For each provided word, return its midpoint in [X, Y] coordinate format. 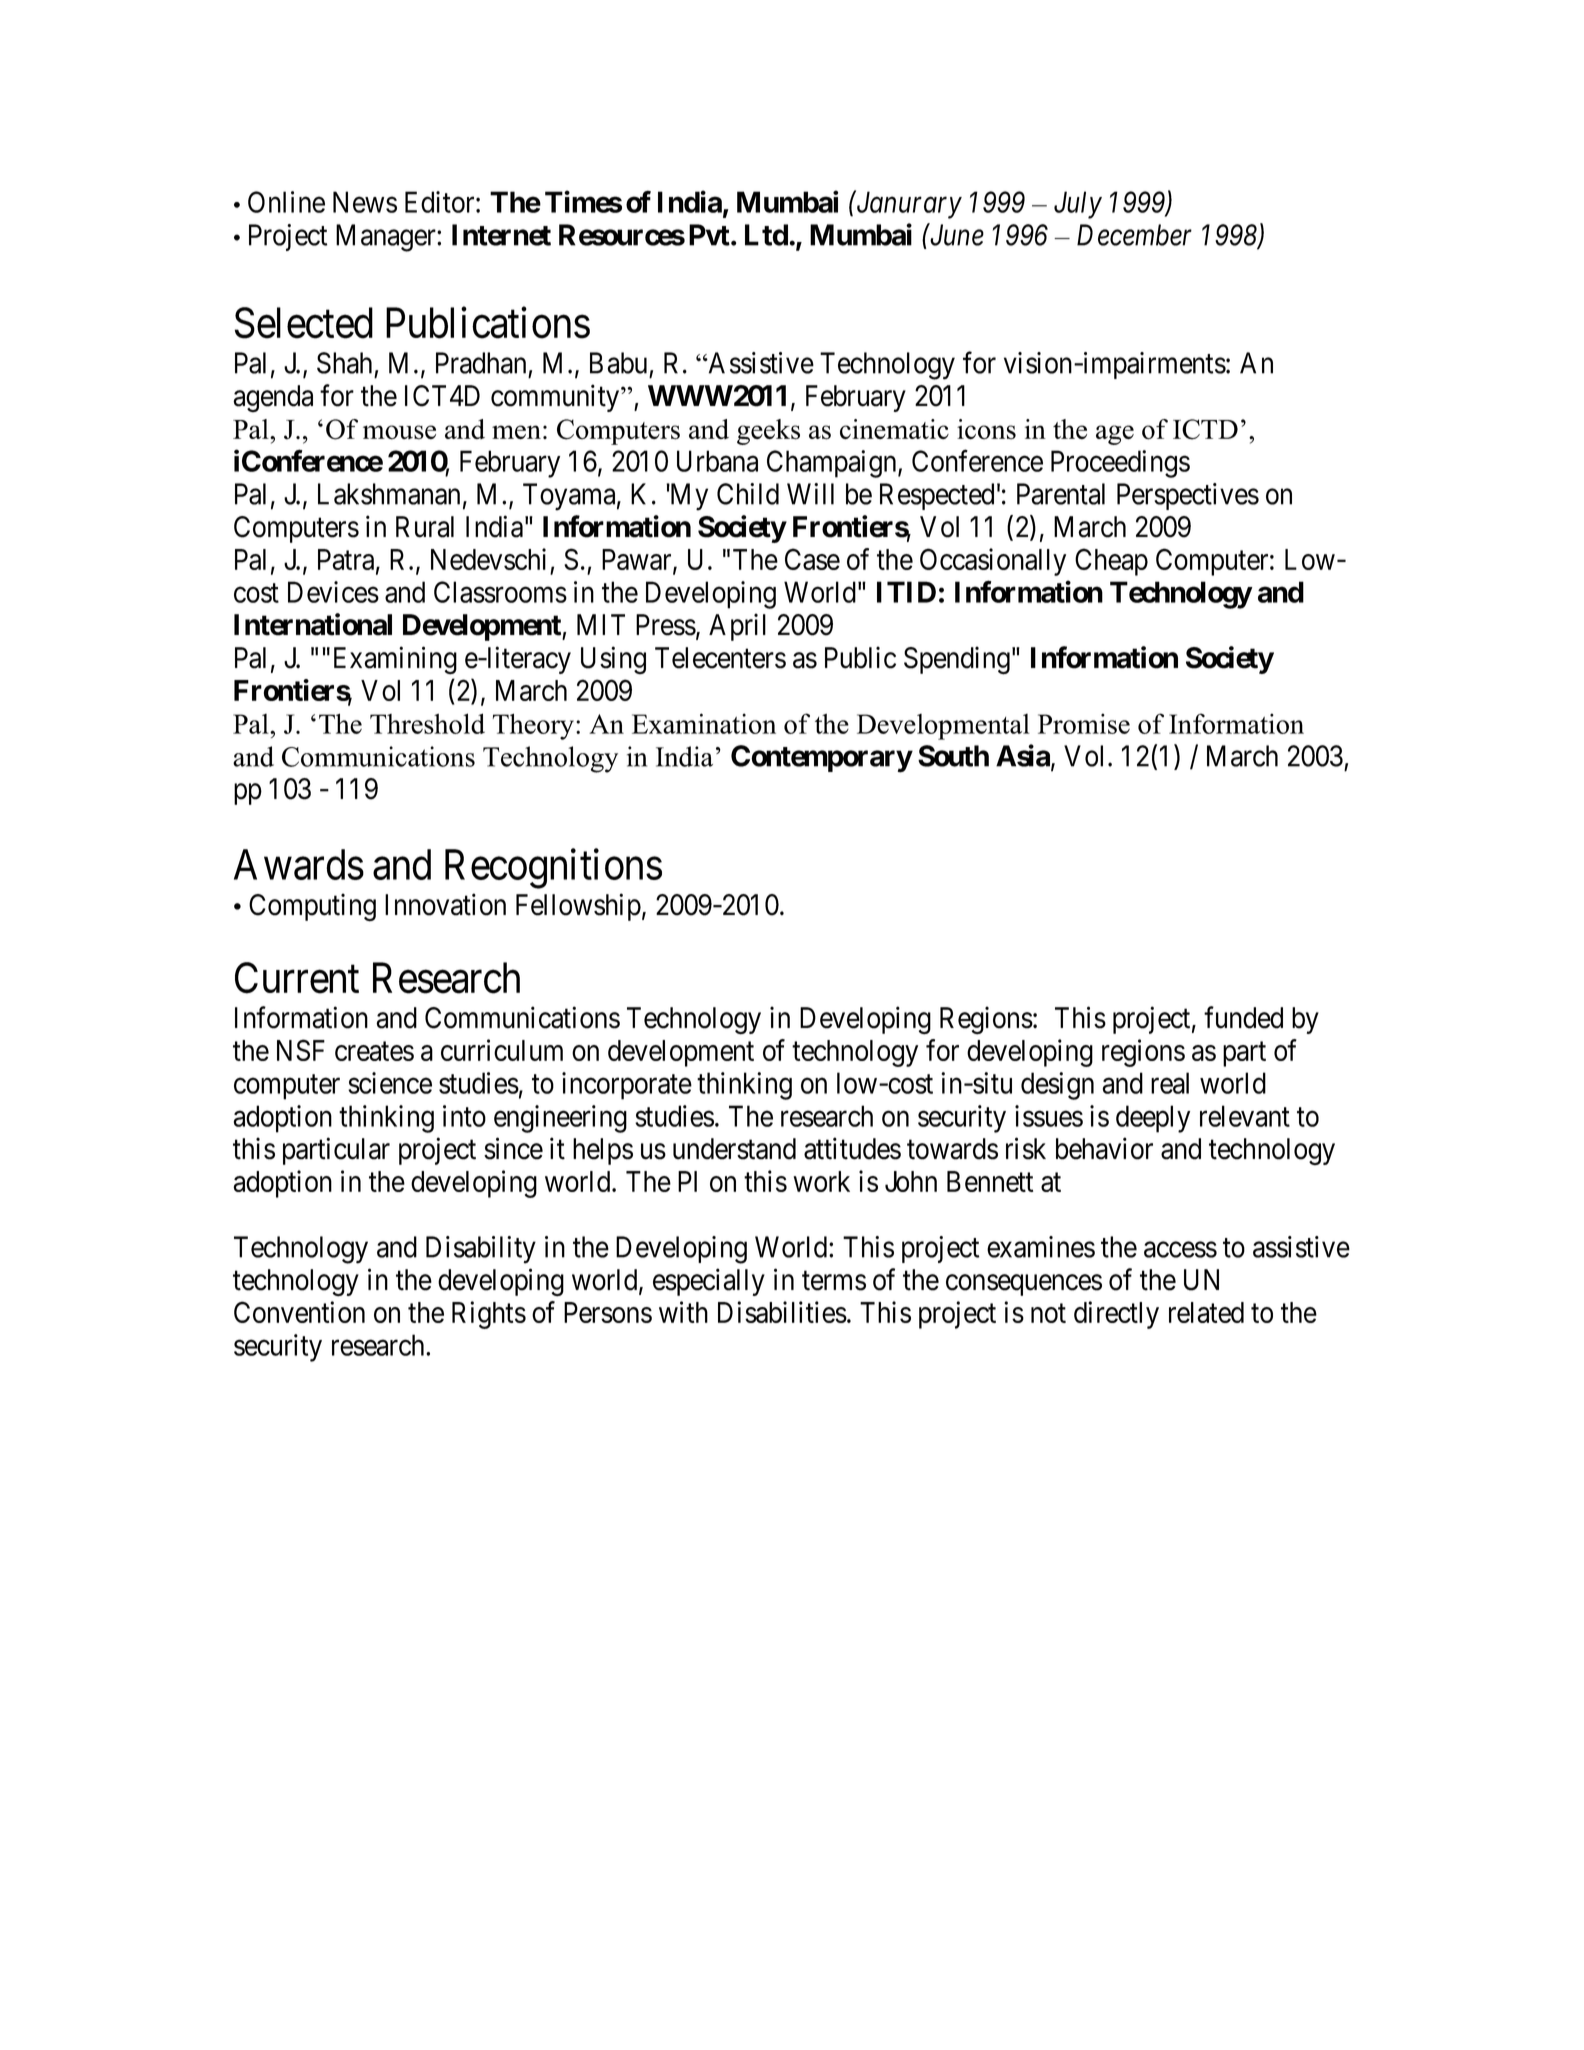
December [1134, 235]
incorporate [627, 1086]
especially [709, 1282]
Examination [704, 723]
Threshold [427, 723]
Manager [387, 238]
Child [748, 494]
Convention [299, 1312]
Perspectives [1188, 496]
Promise [1084, 723]
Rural [425, 527]
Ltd [766, 235]
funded [1243, 1017]
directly [1116, 1315]
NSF [301, 1050]
